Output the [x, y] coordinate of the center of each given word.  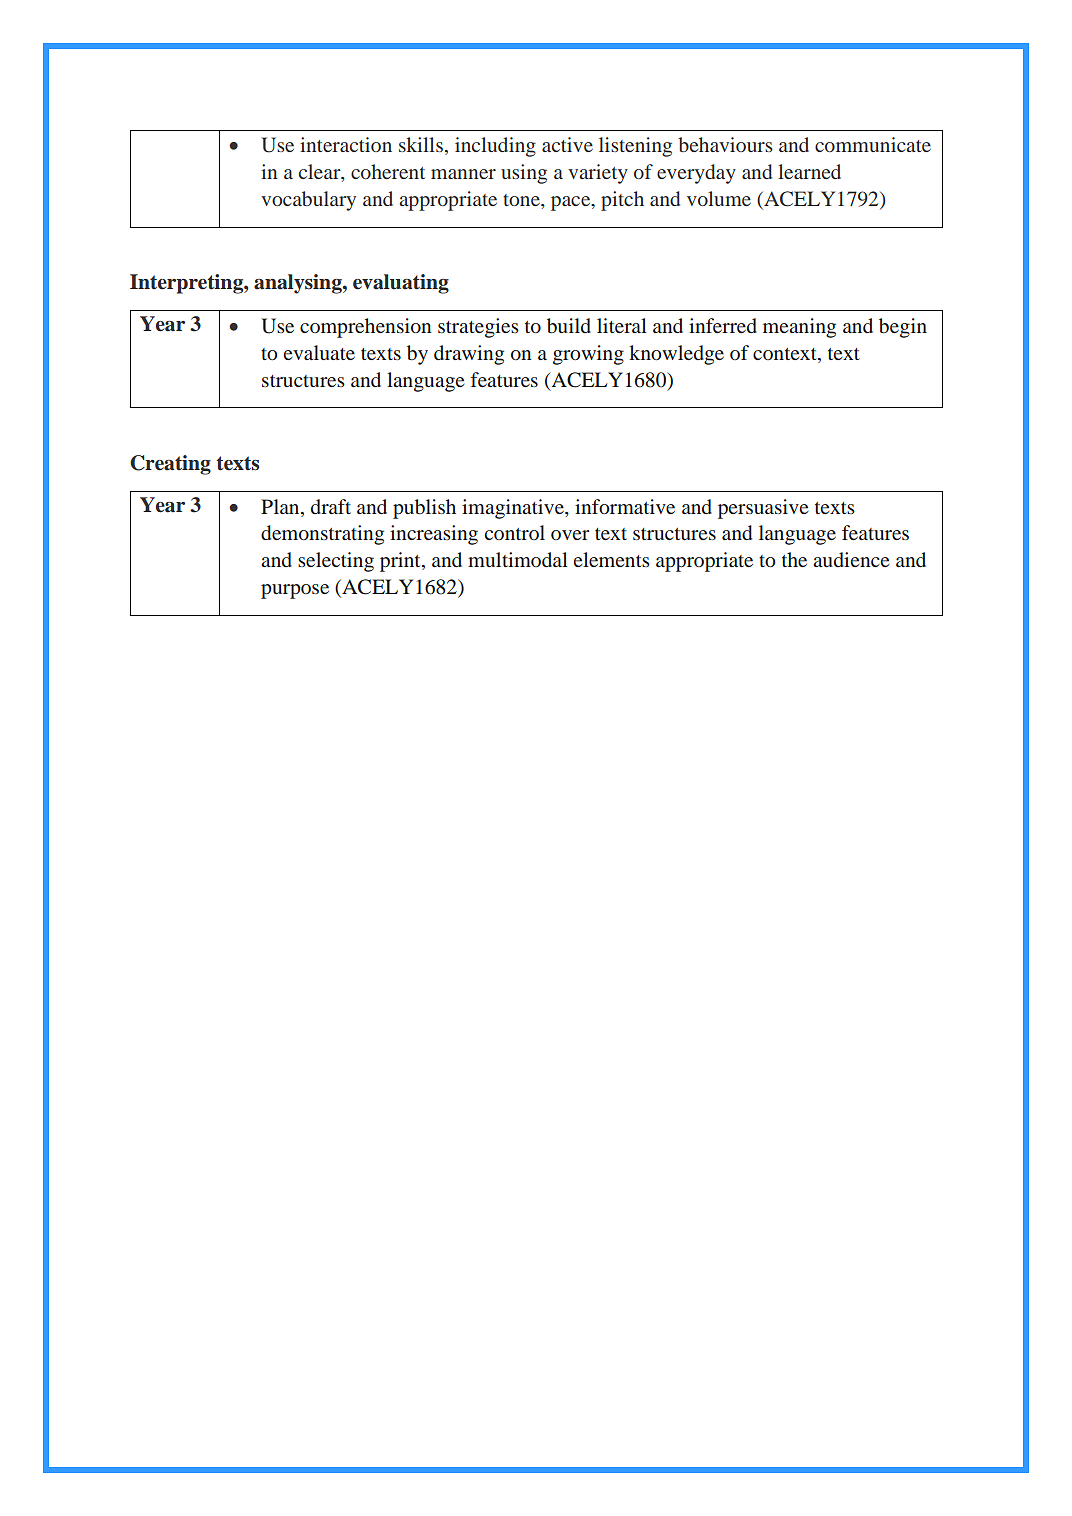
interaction [346, 144]
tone [522, 200]
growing [588, 355]
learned [809, 171]
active [567, 144]
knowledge [676, 355]
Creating [170, 465]
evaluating [401, 284]
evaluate [319, 352]
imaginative [514, 509]
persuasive [763, 509]
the [794, 559]
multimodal [518, 559]
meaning [799, 328]
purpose [295, 591]
